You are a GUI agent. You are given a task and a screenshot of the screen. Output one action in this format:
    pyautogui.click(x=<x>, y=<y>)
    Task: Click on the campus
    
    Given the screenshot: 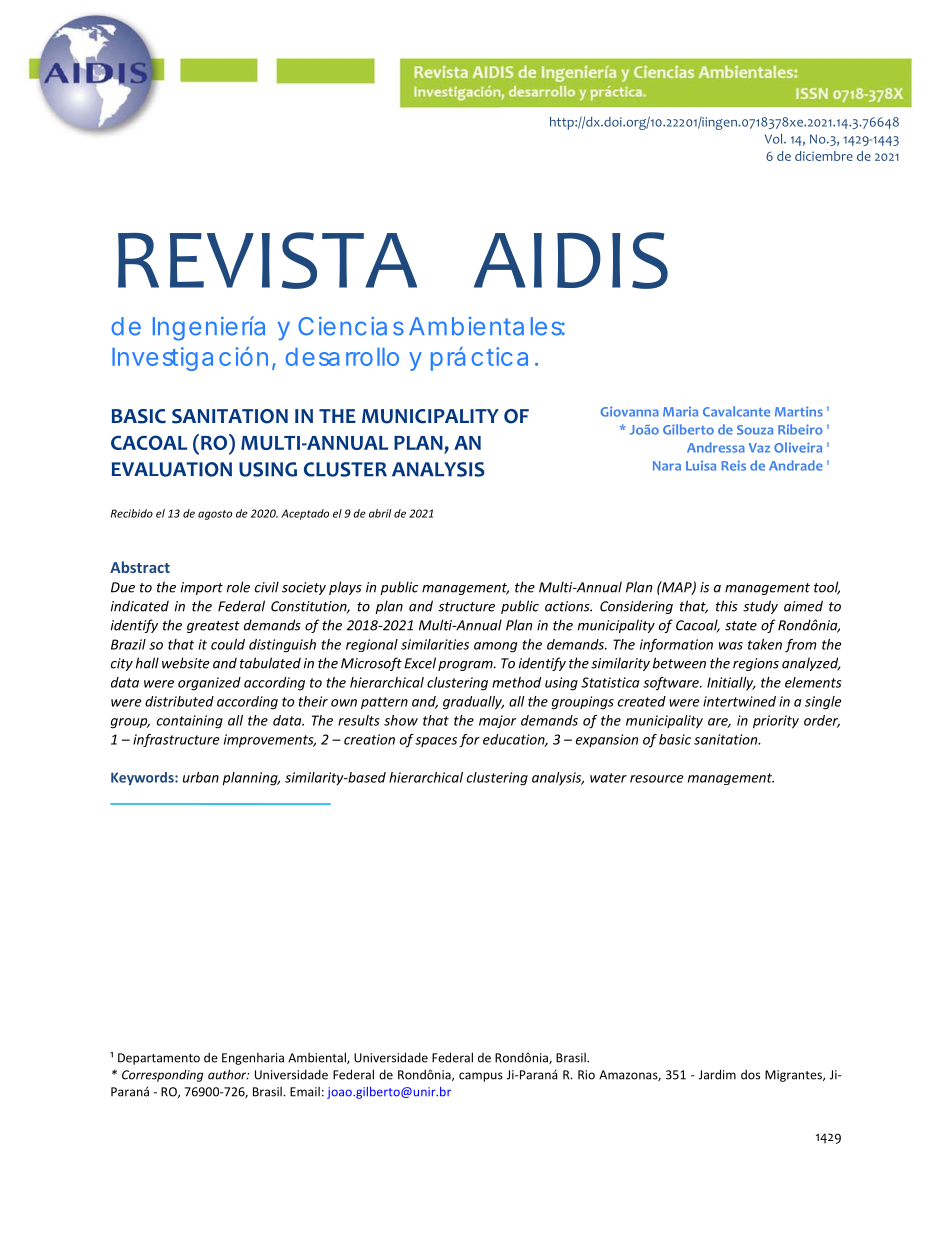 What is the action you would take?
    pyautogui.click(x=481, y=1077)
